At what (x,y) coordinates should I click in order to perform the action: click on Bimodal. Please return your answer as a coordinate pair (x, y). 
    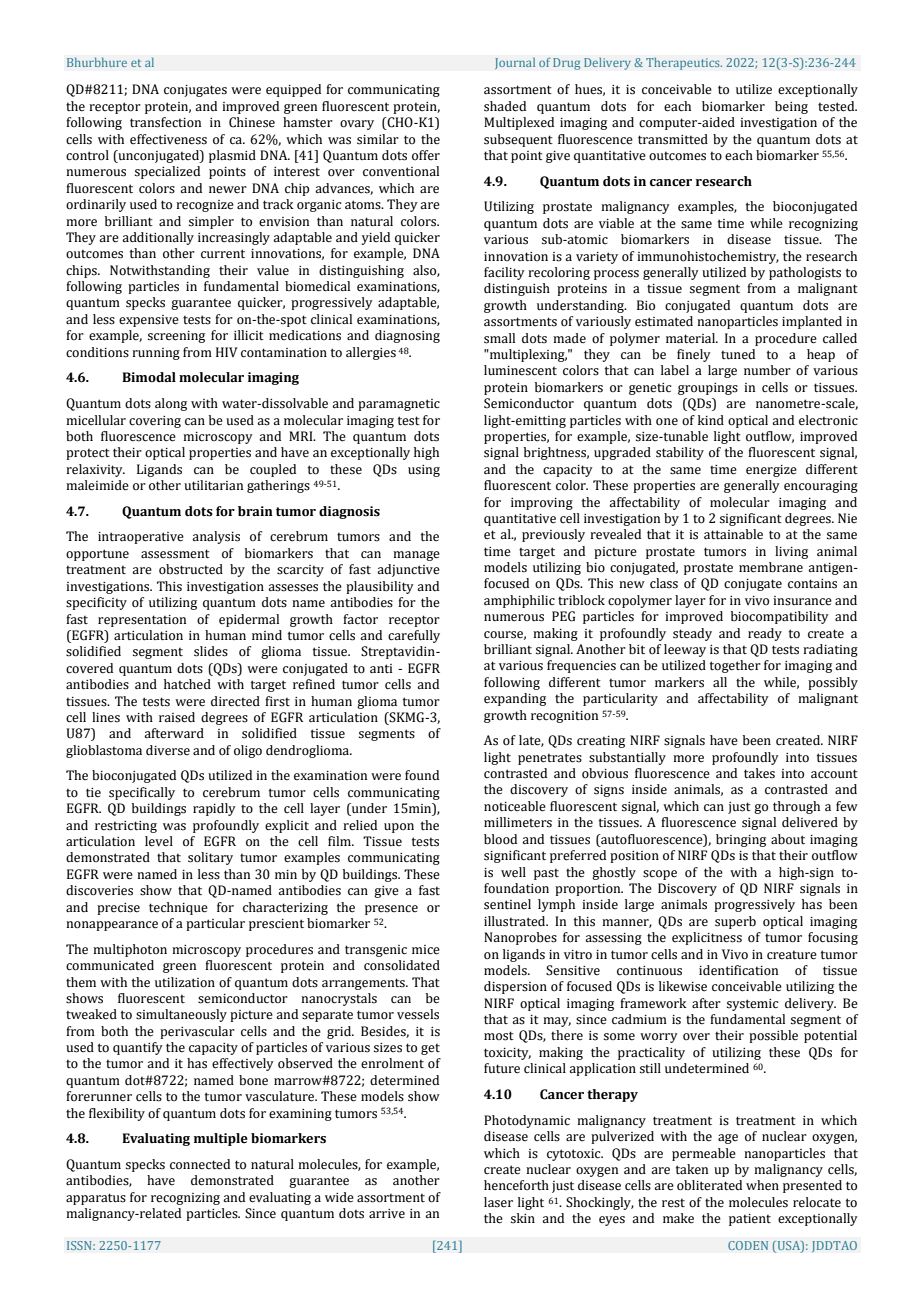
    Looking at the image, I should click on (149, 377).
